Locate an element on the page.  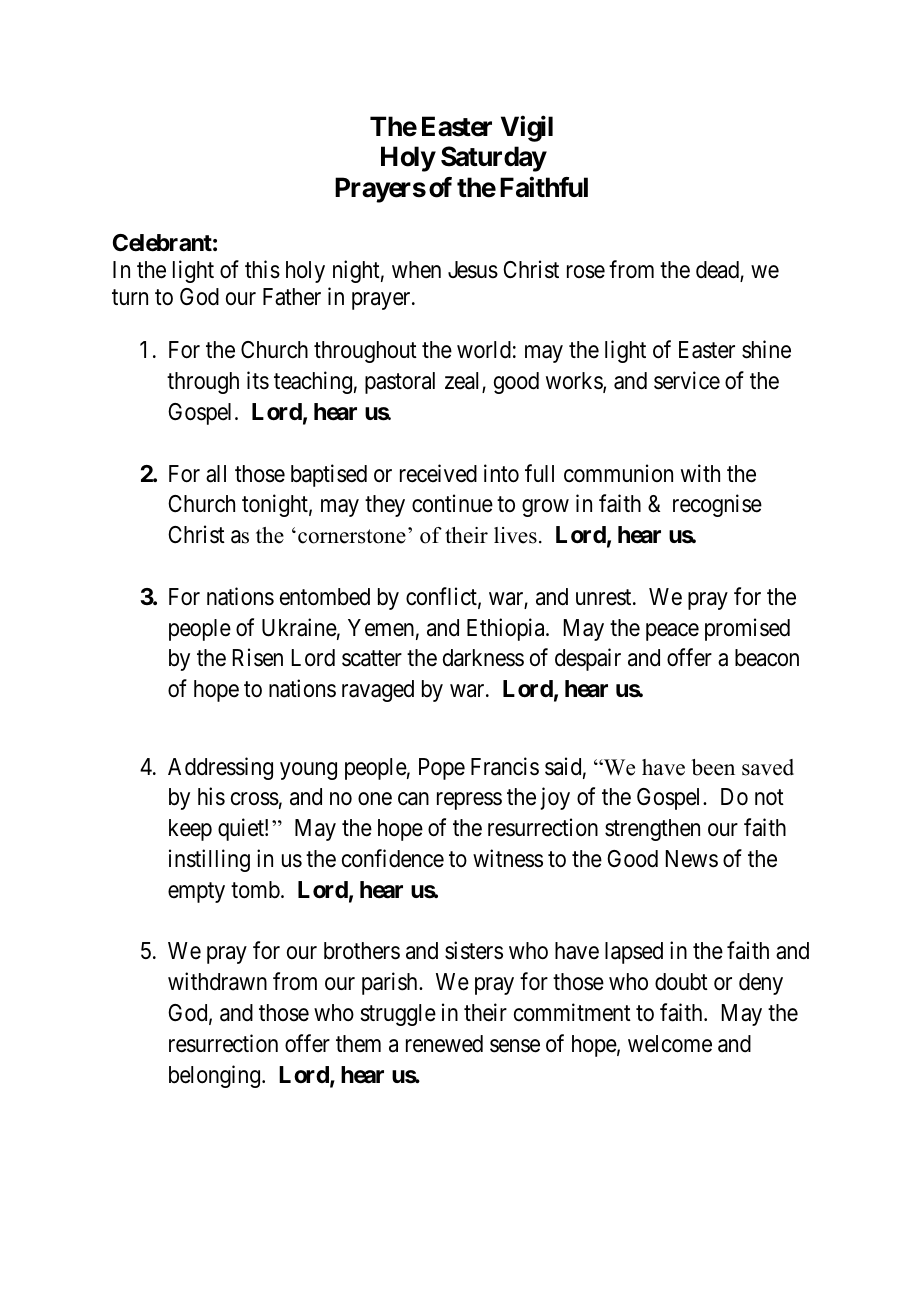
been is located at coordinates (713, 767).
